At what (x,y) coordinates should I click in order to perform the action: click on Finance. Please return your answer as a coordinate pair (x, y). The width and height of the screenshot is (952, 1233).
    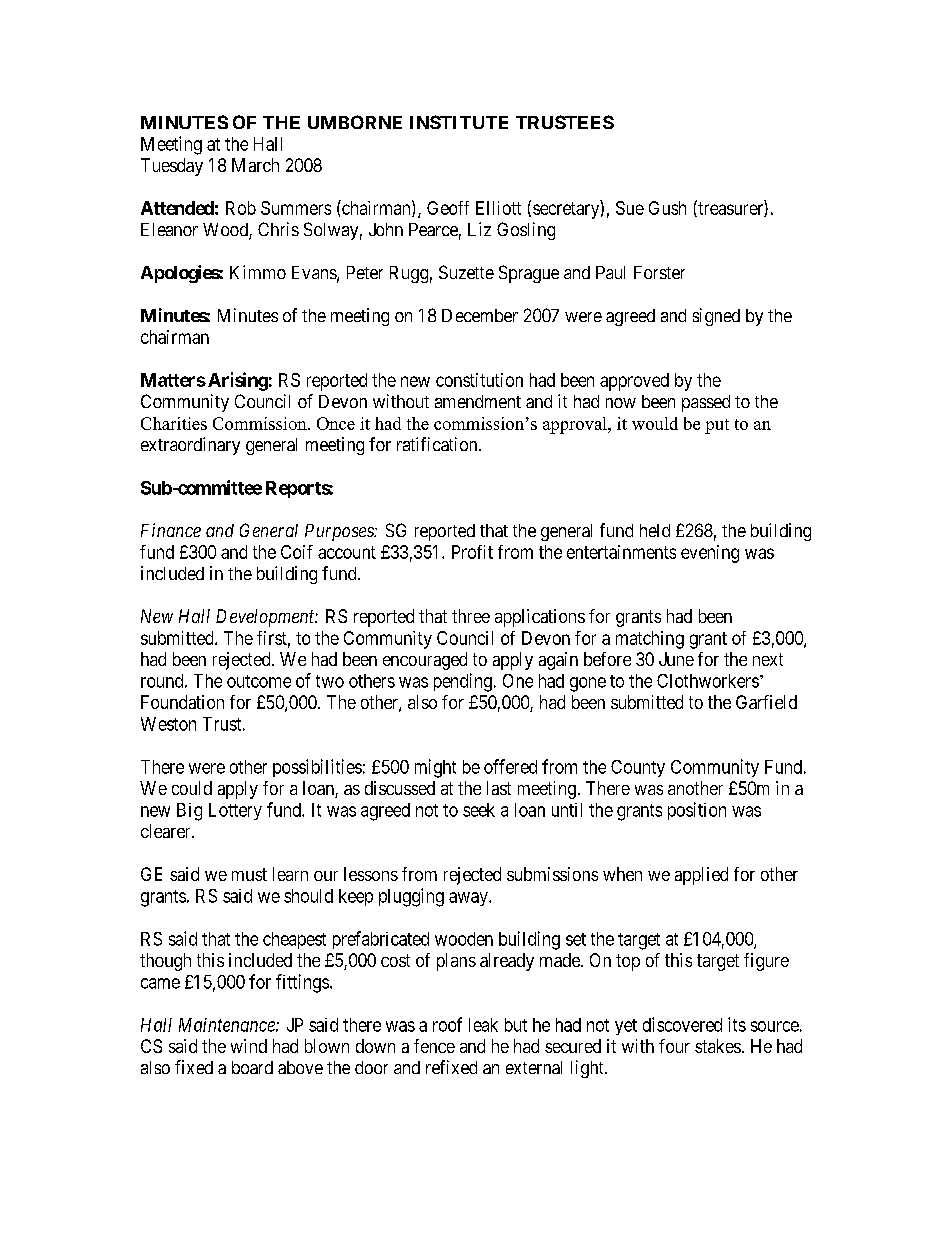
    Looking at the image, I should click on (171, 530).
